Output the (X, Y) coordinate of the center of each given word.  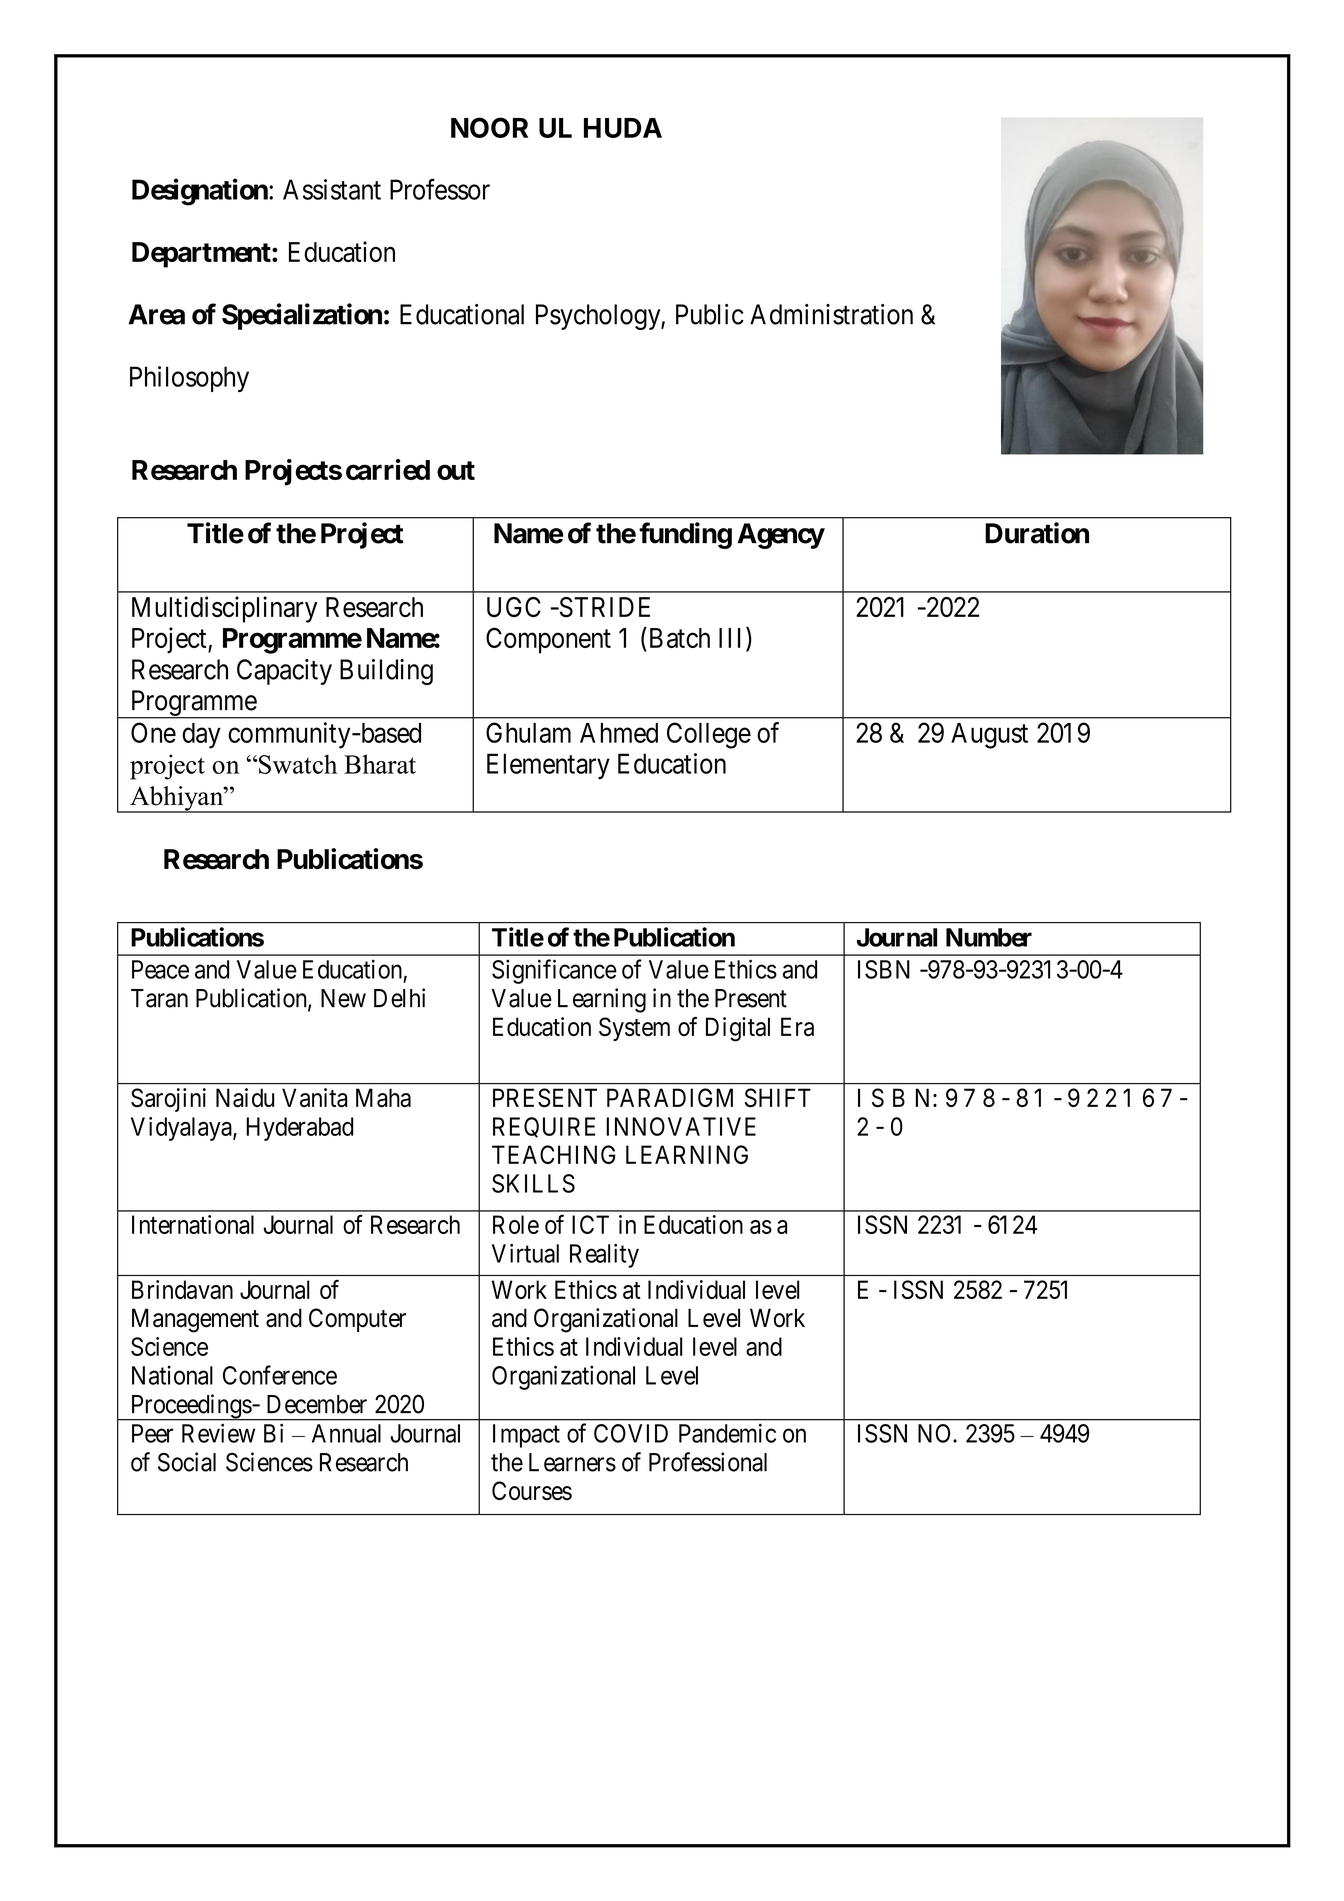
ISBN (884, 969)
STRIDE (603, 607)
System (634, 1029)
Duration (1037, 533)
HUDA (623, 128)
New (343, 998)
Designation (201, 192)
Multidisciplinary (224, 609)
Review (218, 1433)
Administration (831, 314)
